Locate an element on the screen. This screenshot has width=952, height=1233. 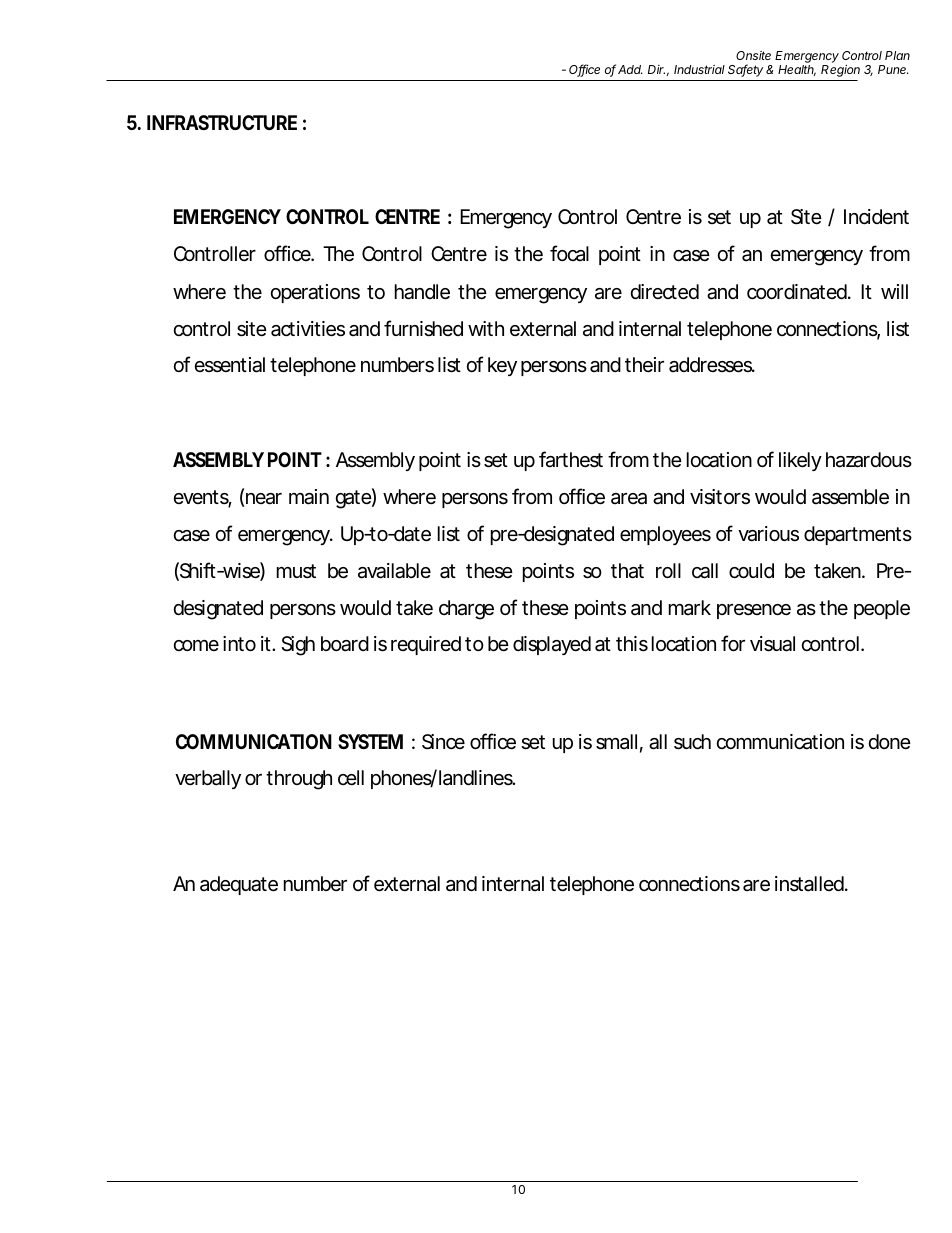
adequate is located at coordinates (239, 885).
